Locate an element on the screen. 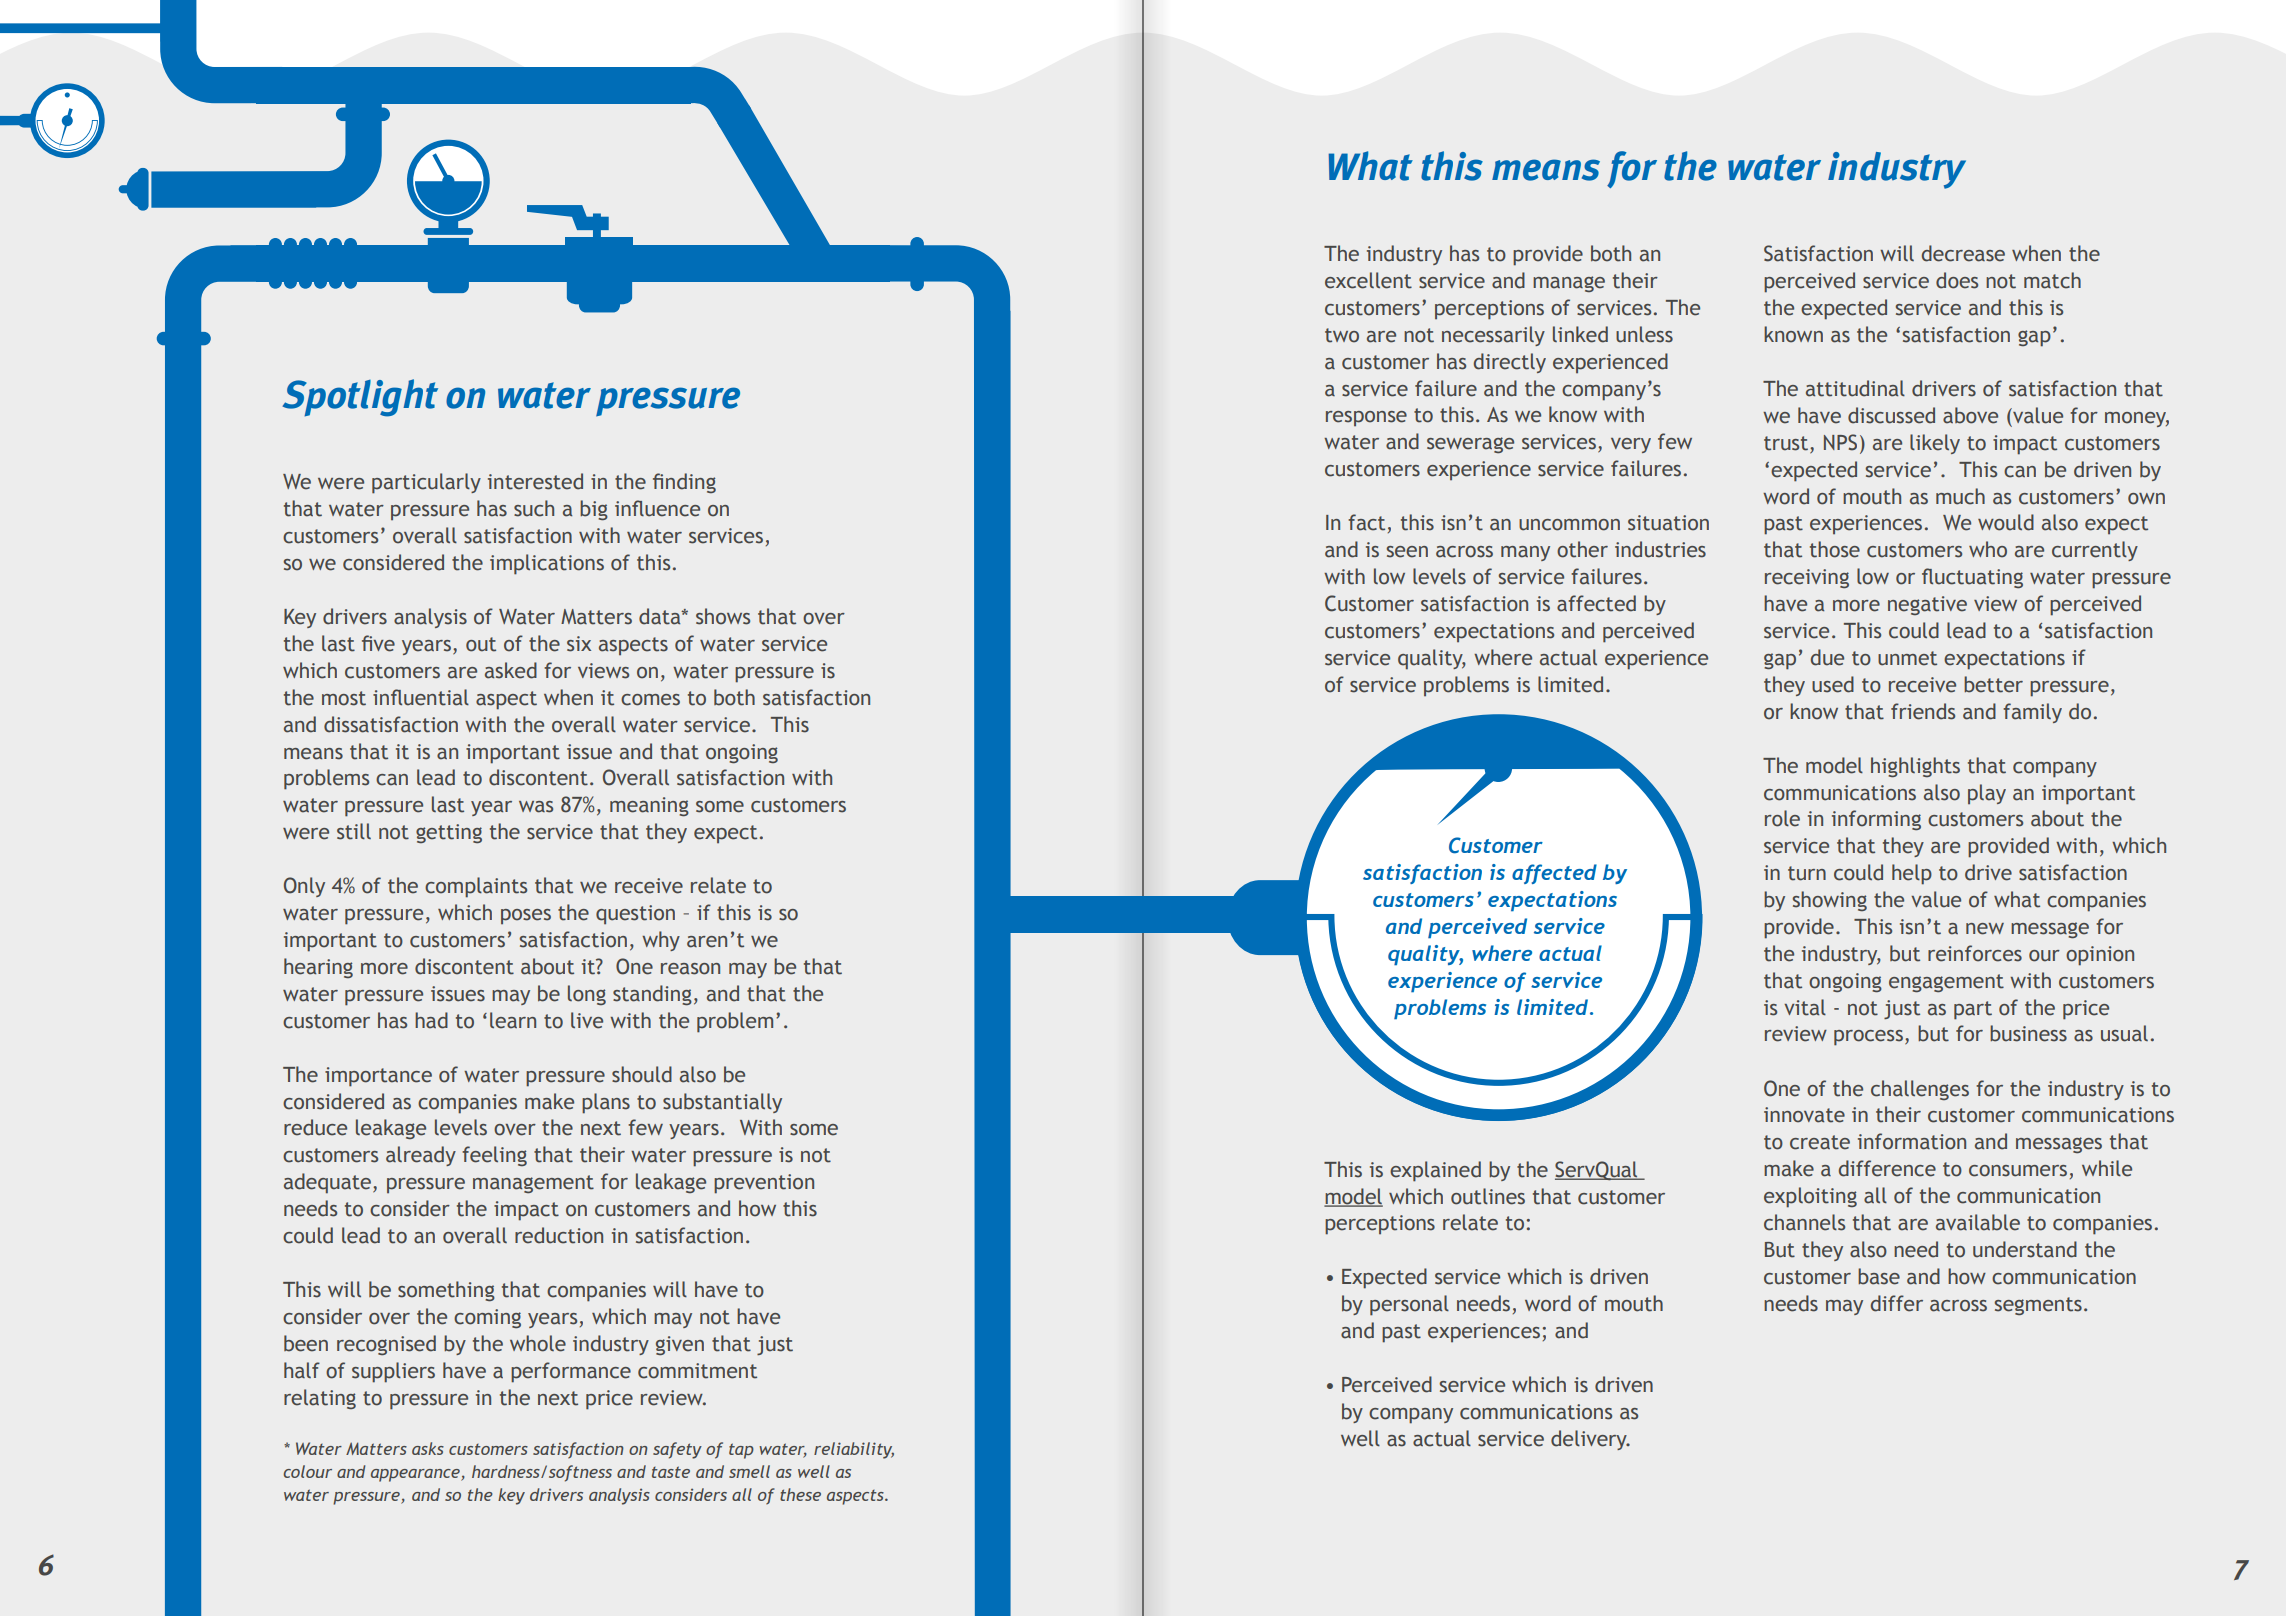 The image size is (2286, 1616). feeling is located at coordinates (494, 1156).
